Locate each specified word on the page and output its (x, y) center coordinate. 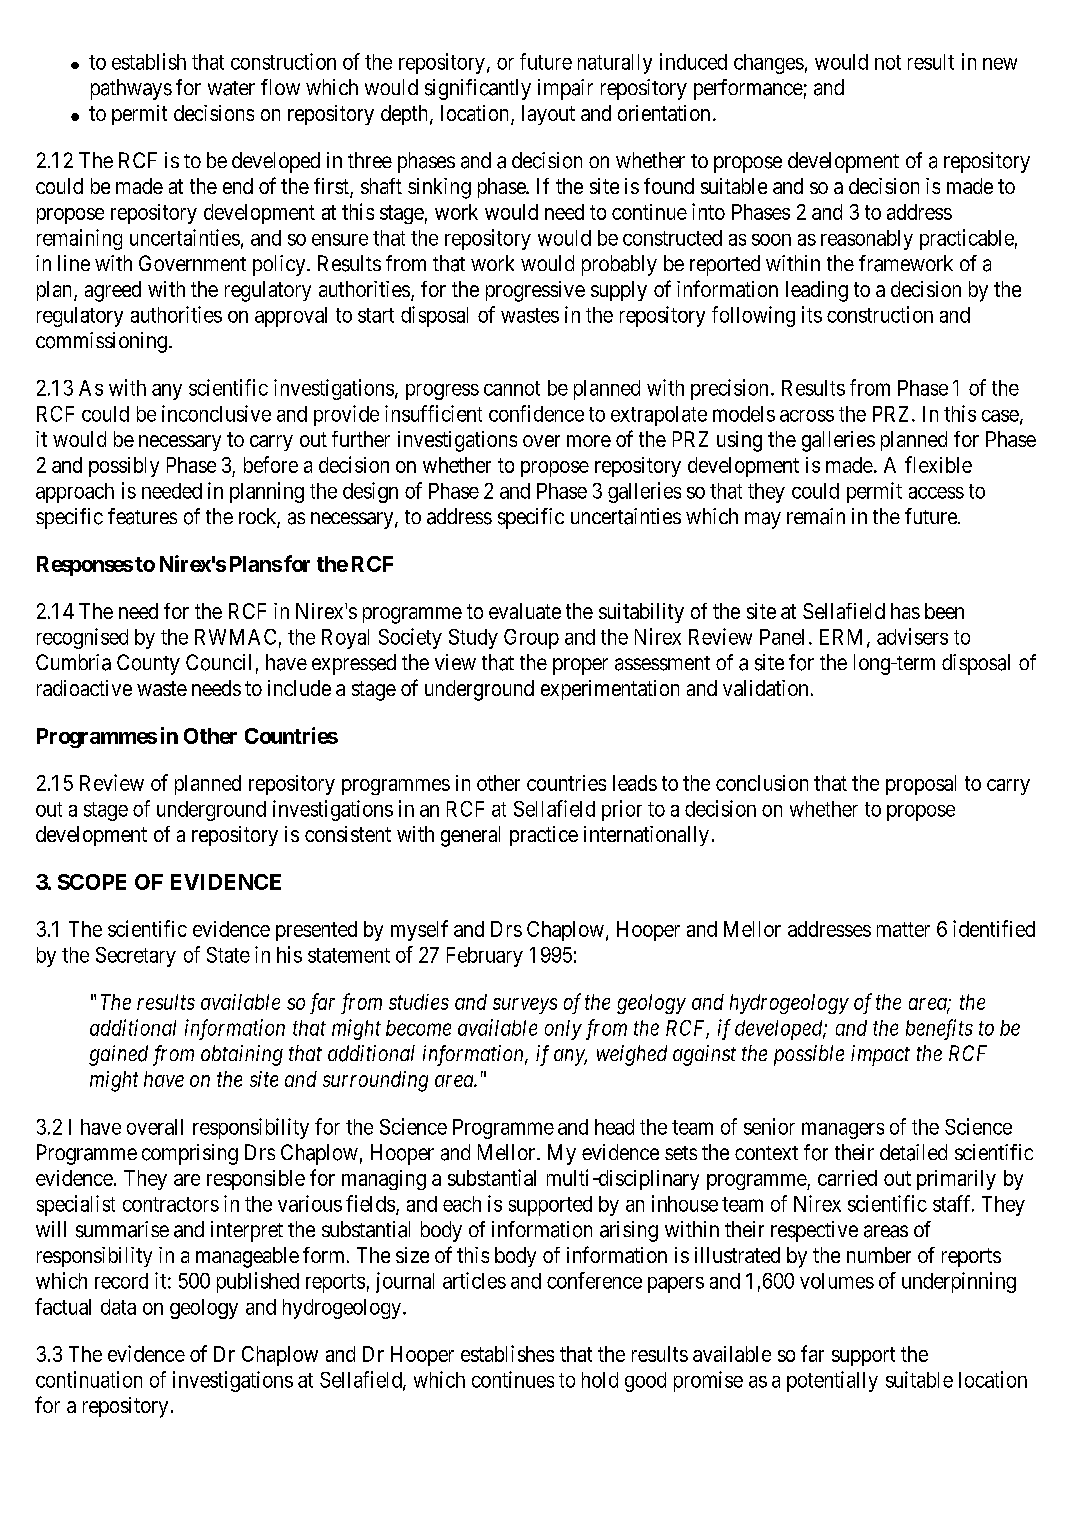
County (148, 664)
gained (118, 1055)
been (944, 611)
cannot (512, 388)
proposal (921, 785)
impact (880, 1055)
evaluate (525, 611)
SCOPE (92, 882)
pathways (131, 89)
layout (548, 115)
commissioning (101, 342)
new (1000, 64)
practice (544, 836)
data (118, 1307)
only (563, 1030)
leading (817, 291)
